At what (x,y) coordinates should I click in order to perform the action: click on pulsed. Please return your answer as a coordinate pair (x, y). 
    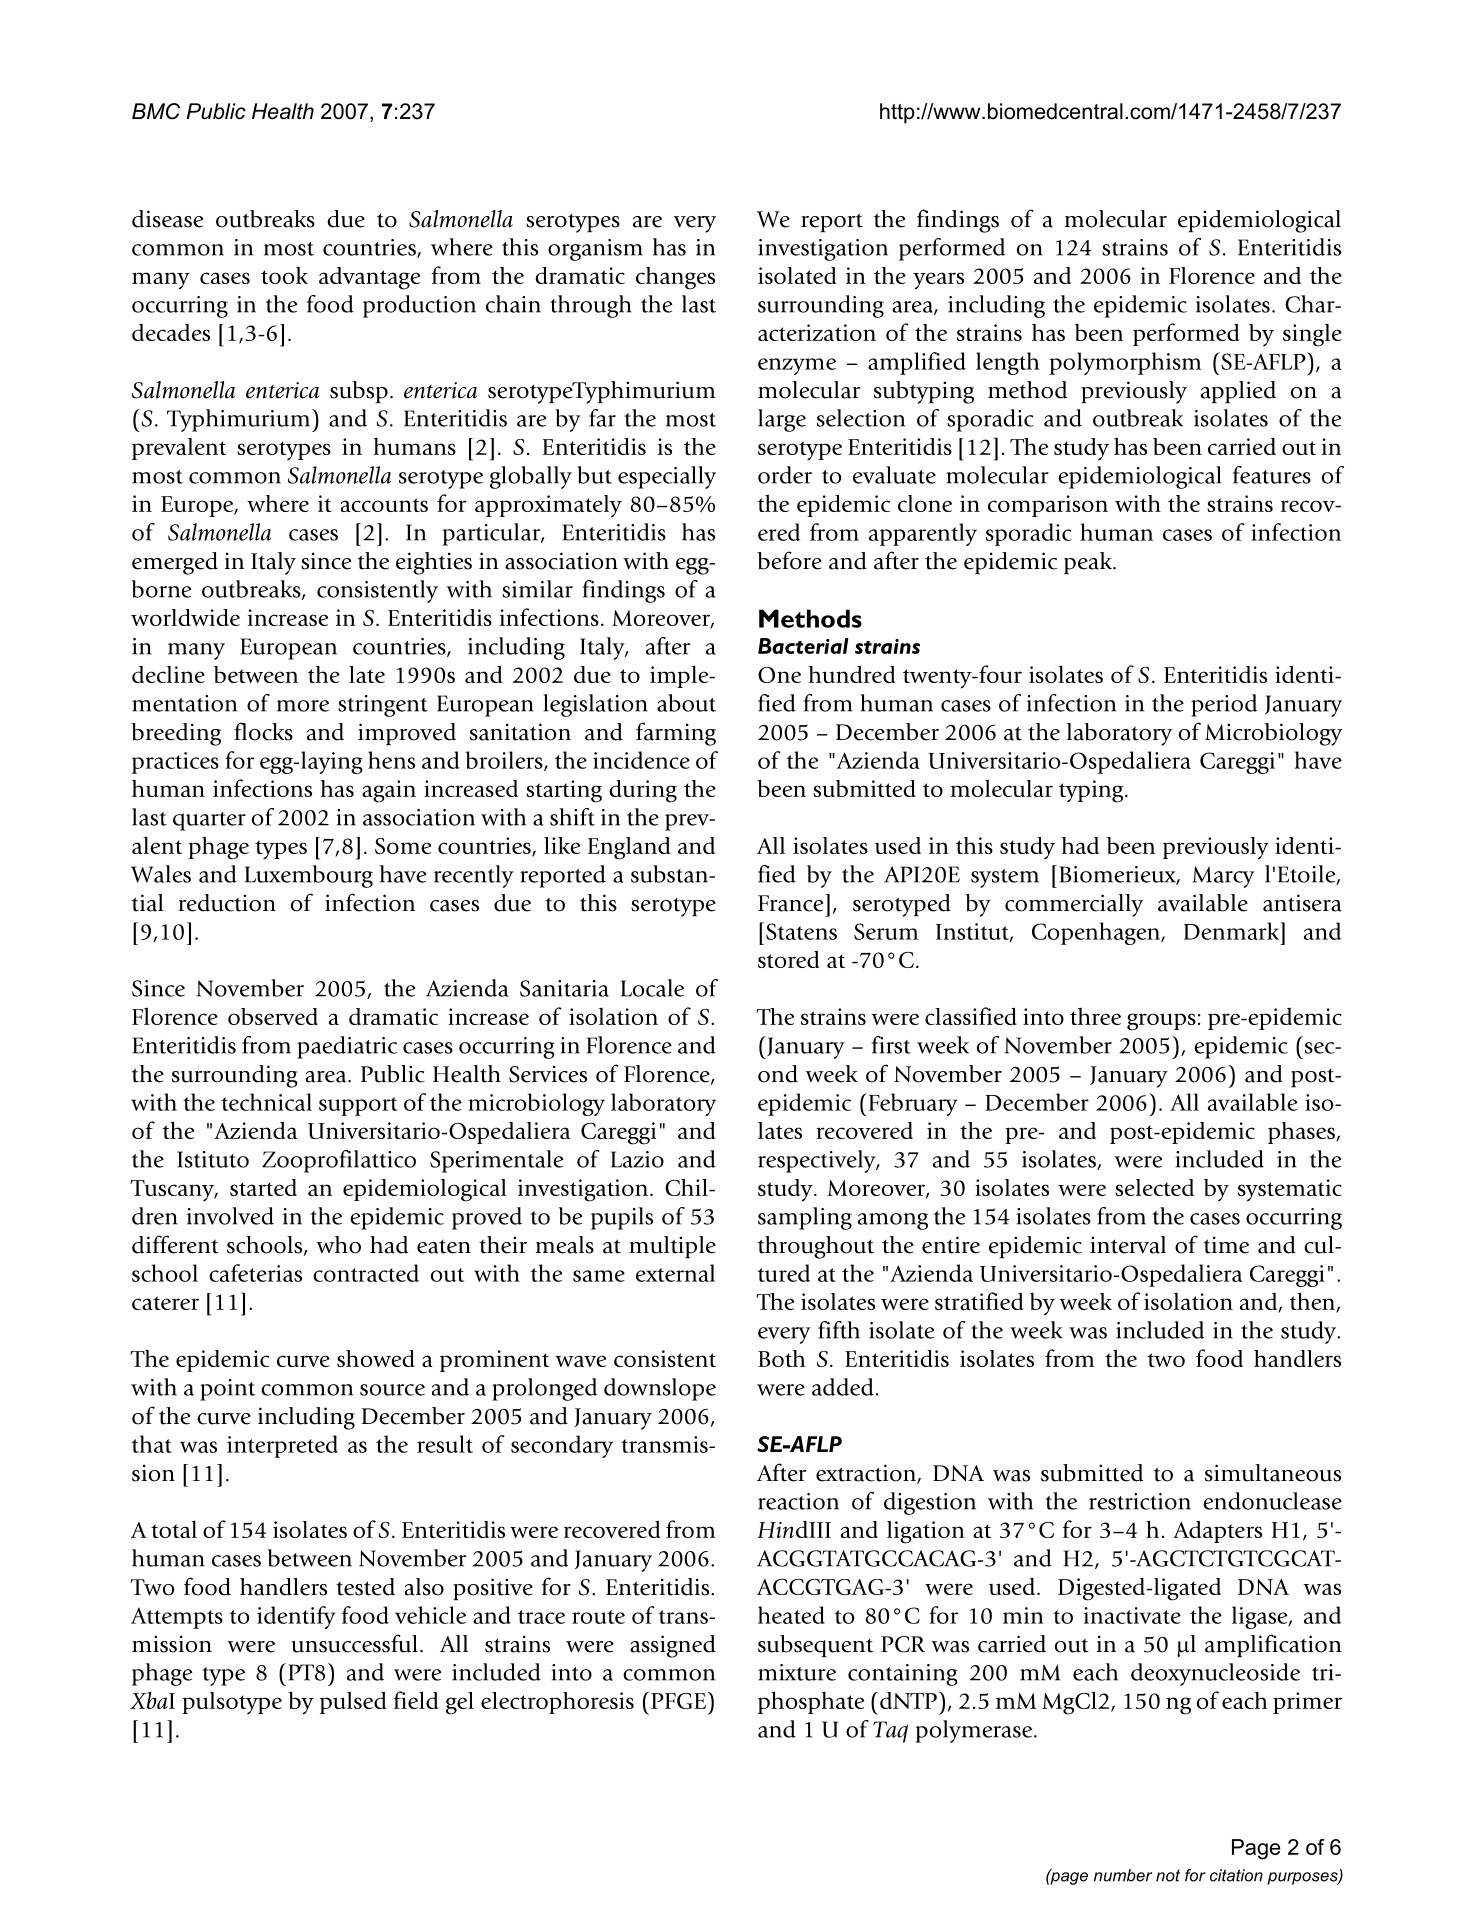
    Looking at the image, I should click on (353, 1703).
